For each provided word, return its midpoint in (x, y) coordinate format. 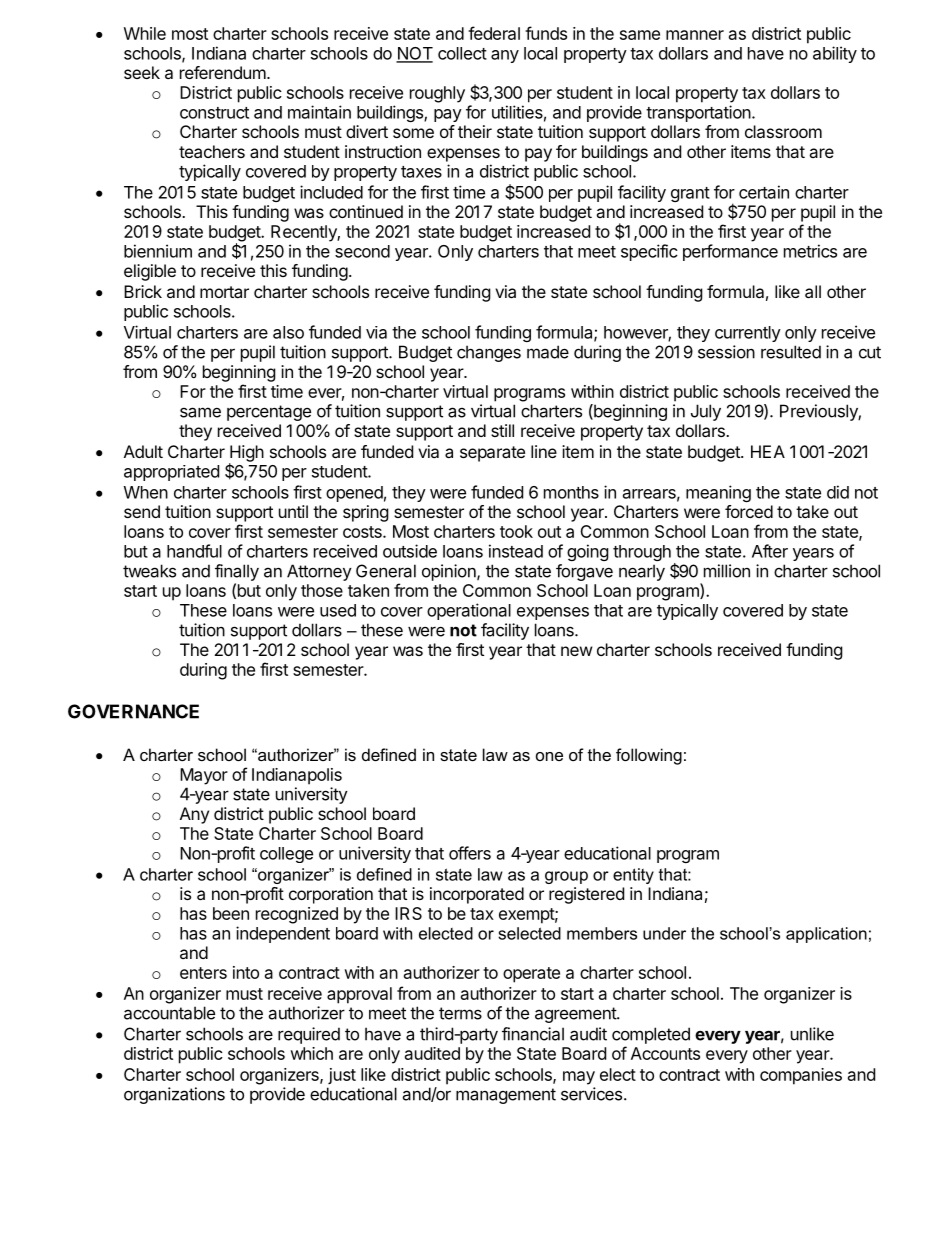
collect (462, 53)
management (506, 1096)
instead (516, 551)
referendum (223, 72)
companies (801, 1076)
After (770, 551)
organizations (174, 1095)
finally (237, 572)
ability (835, 54)
